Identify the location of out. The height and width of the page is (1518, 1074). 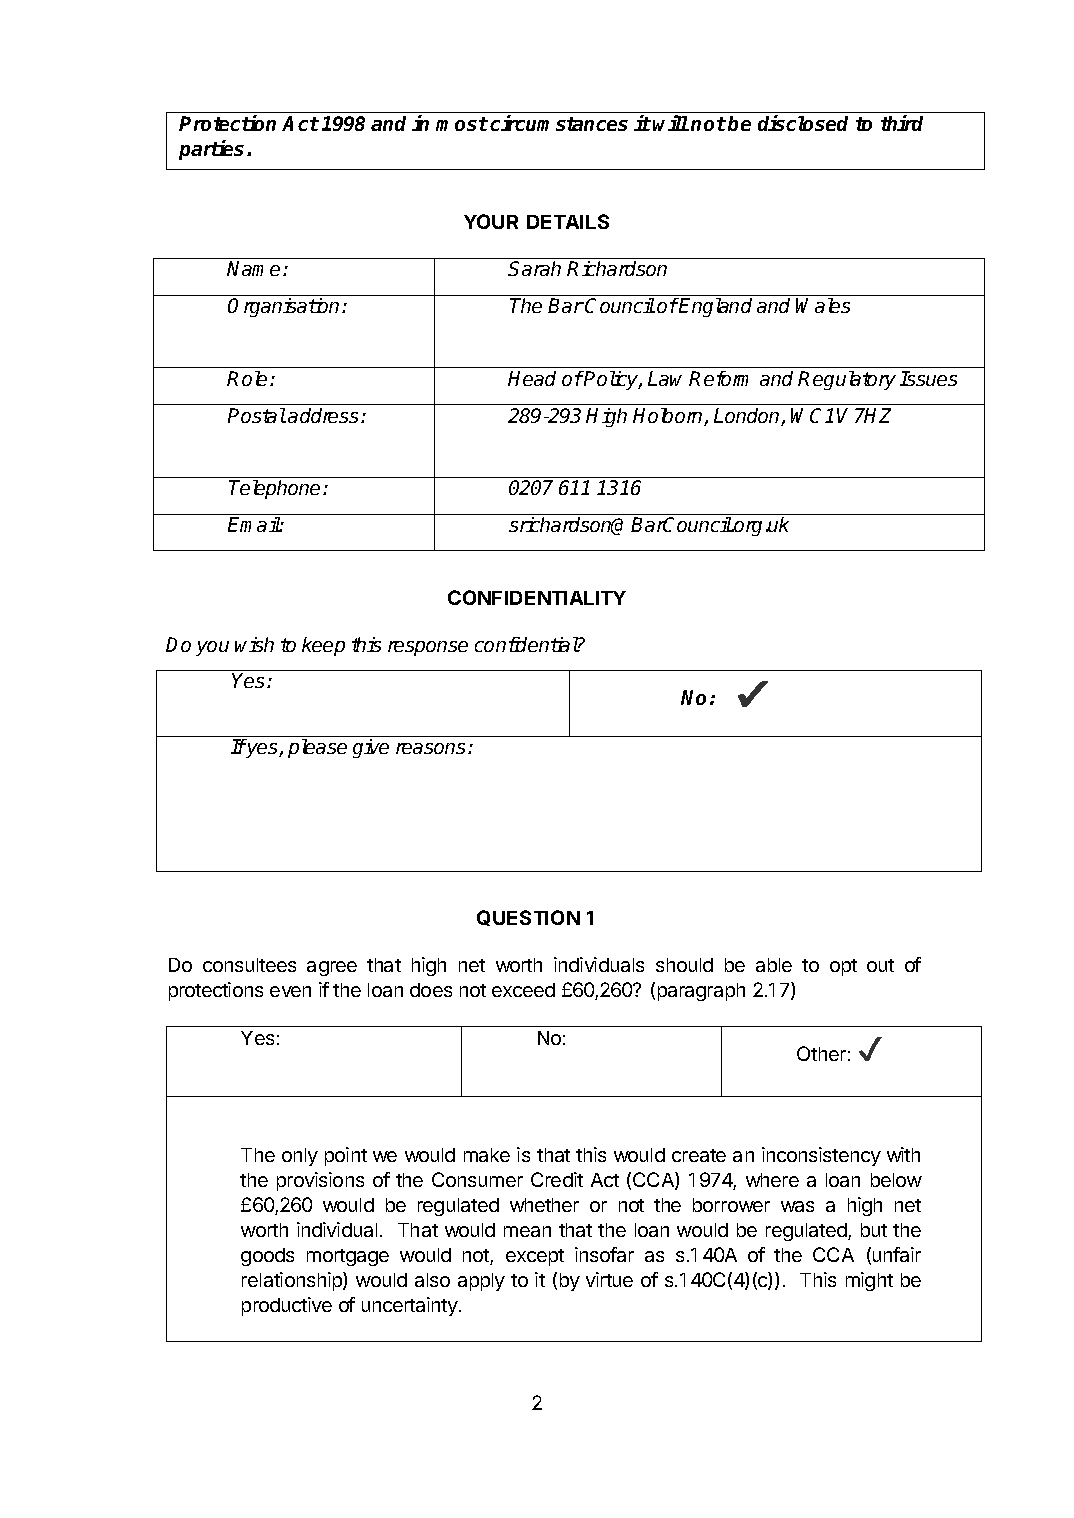
(880, 965).
